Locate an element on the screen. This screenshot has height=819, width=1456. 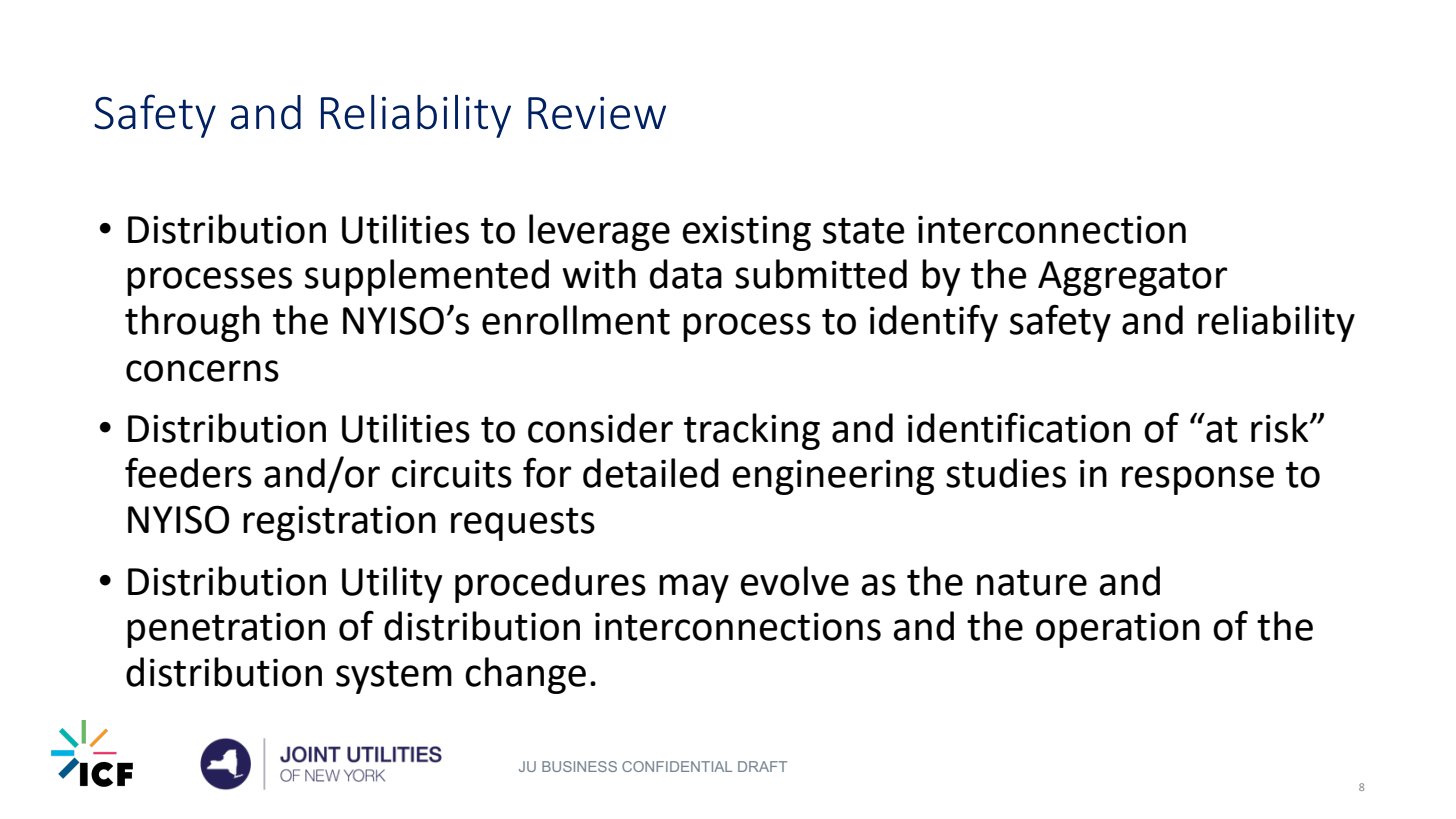
through is located at coordinates (192, 323).
